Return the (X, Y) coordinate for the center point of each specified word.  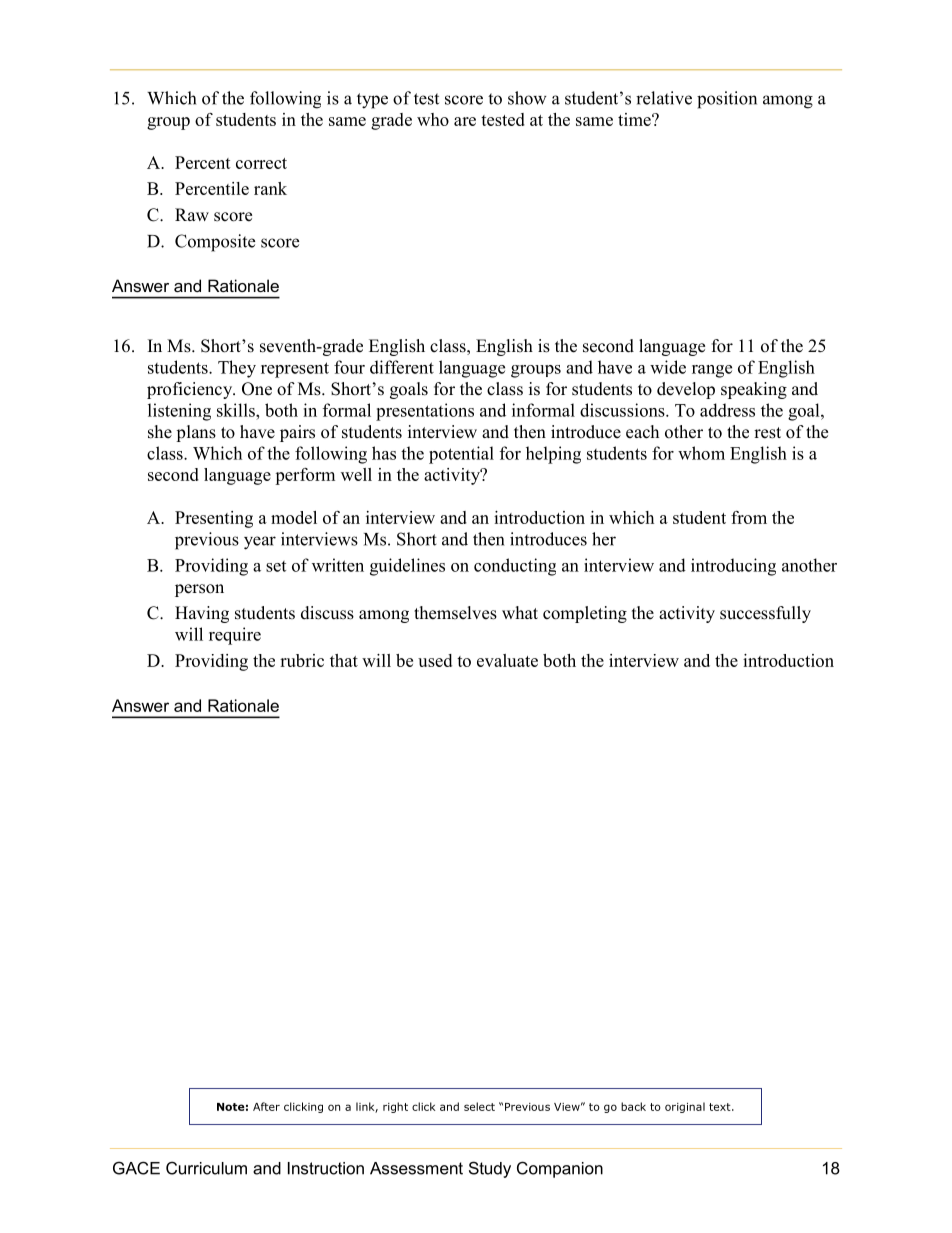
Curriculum (206, 1168)
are (465, 121)
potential (461, 455)
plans (196, 433)
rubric (302, 660)
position (727, 100)
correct (261, 163)
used (435, 660)
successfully (765, 614)
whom (701, 453)
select (479, 1106)
